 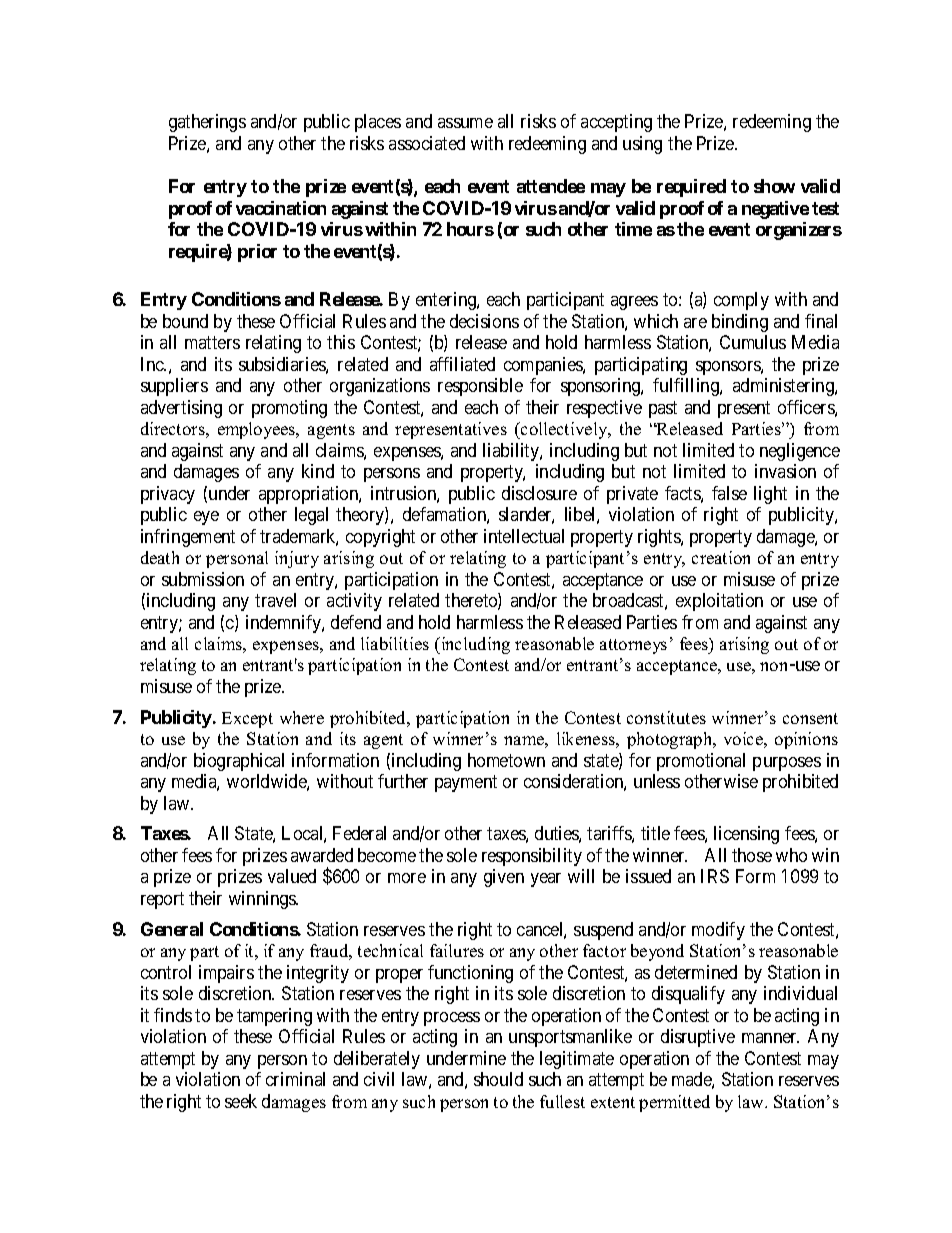 What do you see at coordinates (241, 1101) in the screenshot?
I see `seek` at bounding box center [241, 1101].
